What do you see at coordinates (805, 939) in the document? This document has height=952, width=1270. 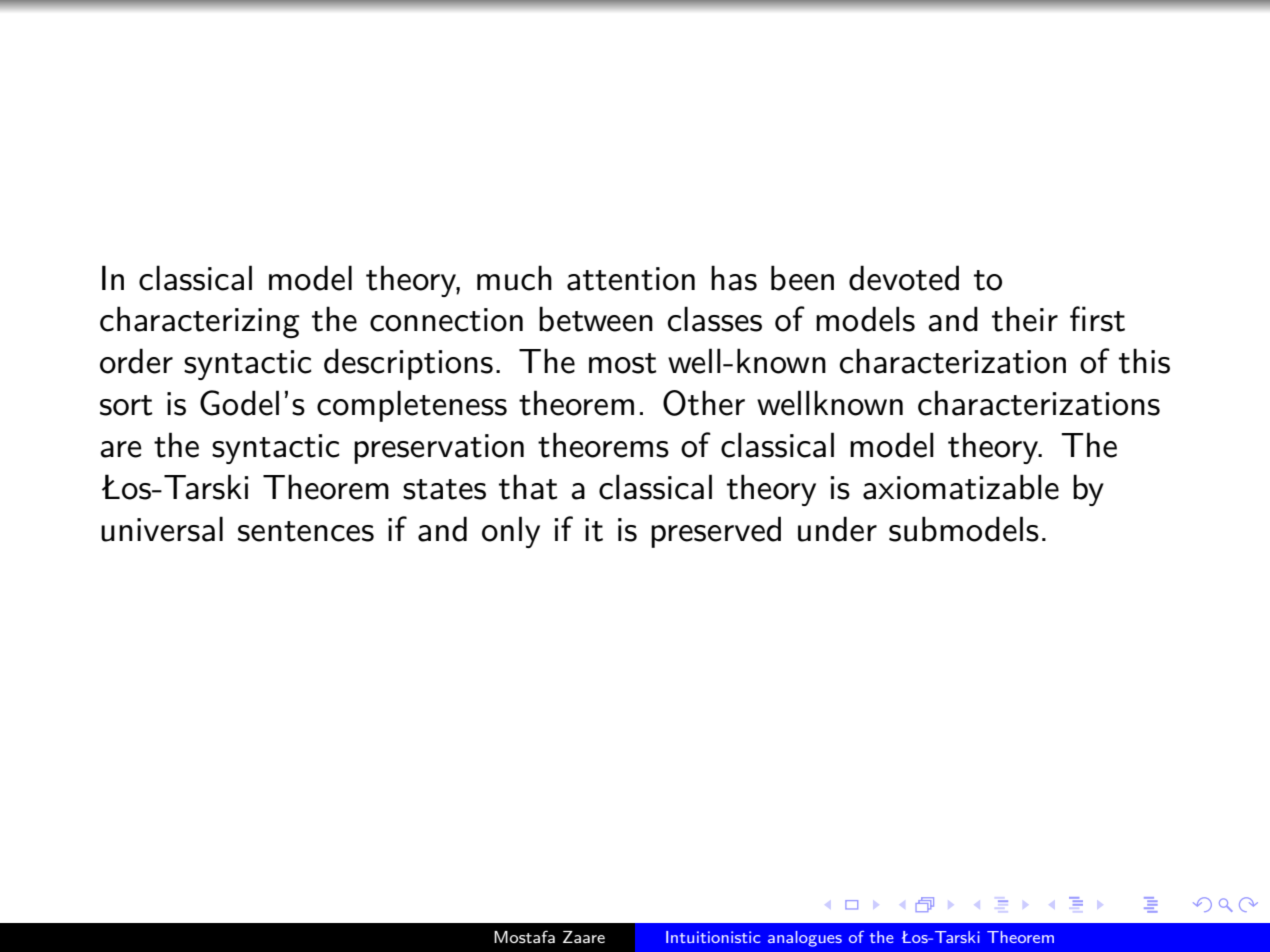 I see `analogues` at bounding box center [805, 939].
